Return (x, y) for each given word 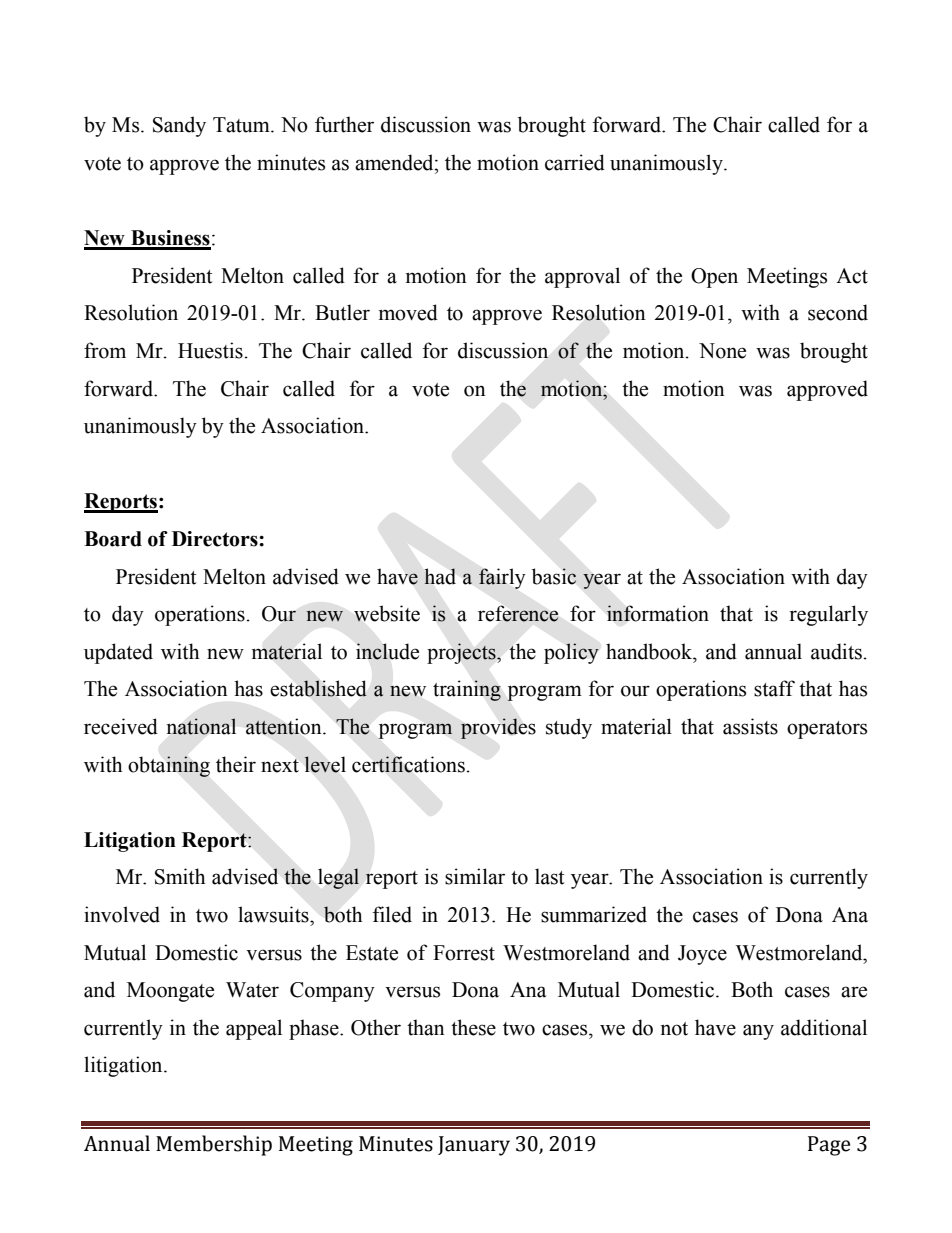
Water (252, 990)
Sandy (179, 126)
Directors (216, 539)
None (722, 351)
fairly (502, 578)
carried (575, 162)
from (105, 350)
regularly (828, 615)
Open (714, 278)
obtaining (169, 766)
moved (408, 312)
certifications (408, 764)
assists (750, 726)
